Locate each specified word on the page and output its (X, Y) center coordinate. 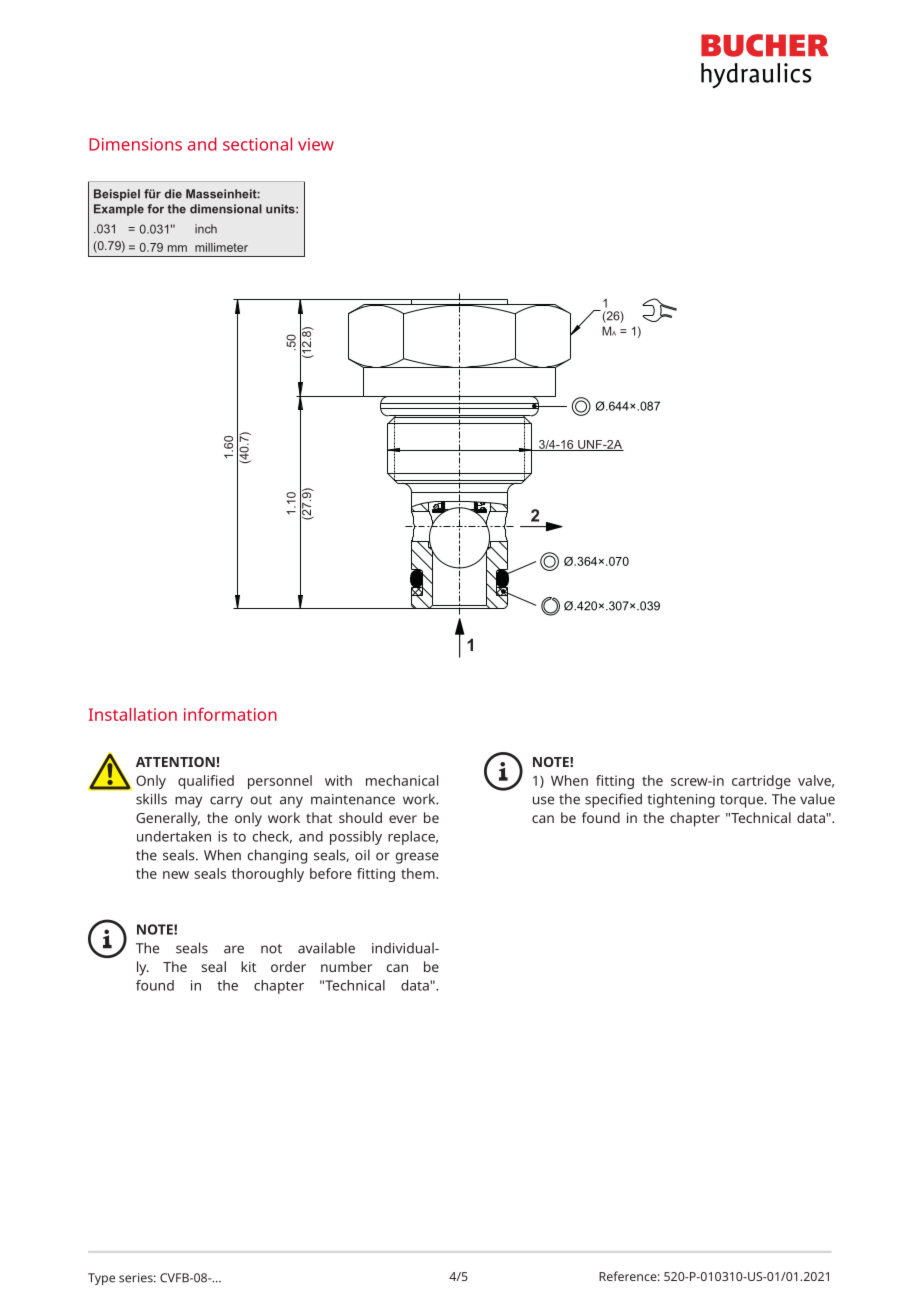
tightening (681, 800)
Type (101, 1279)
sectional (257, 144)
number (346, 966)
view (316, 144)
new (176, 875)
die (173, 194)
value (817, 799)
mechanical (402, 780)
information (230, 714)
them (419, 873)
